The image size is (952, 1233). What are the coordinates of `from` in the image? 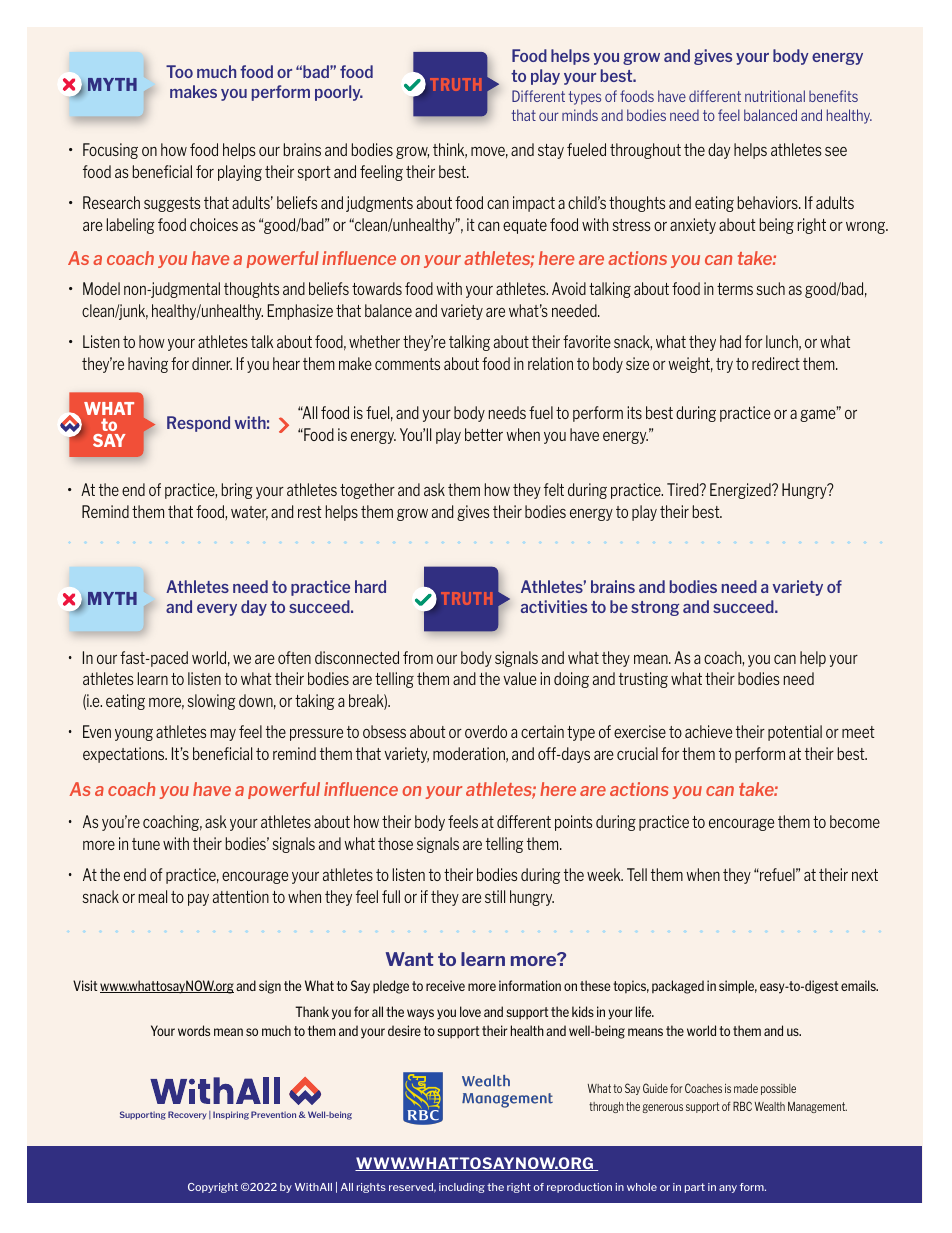 It's located at (418, 657).
